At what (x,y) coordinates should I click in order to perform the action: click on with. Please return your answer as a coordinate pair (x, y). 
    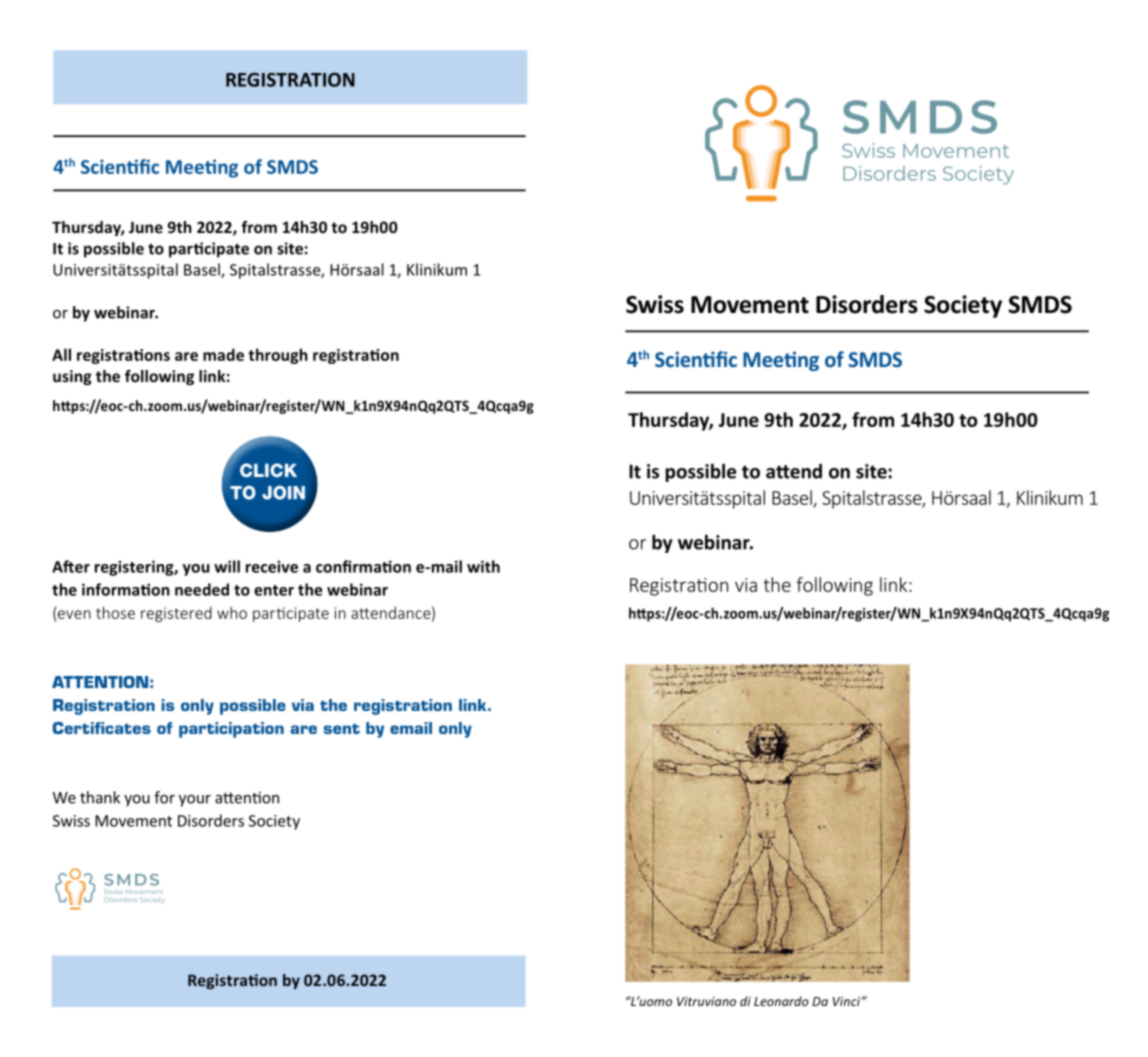
    Looking at the image, I should click on (483, 566).
